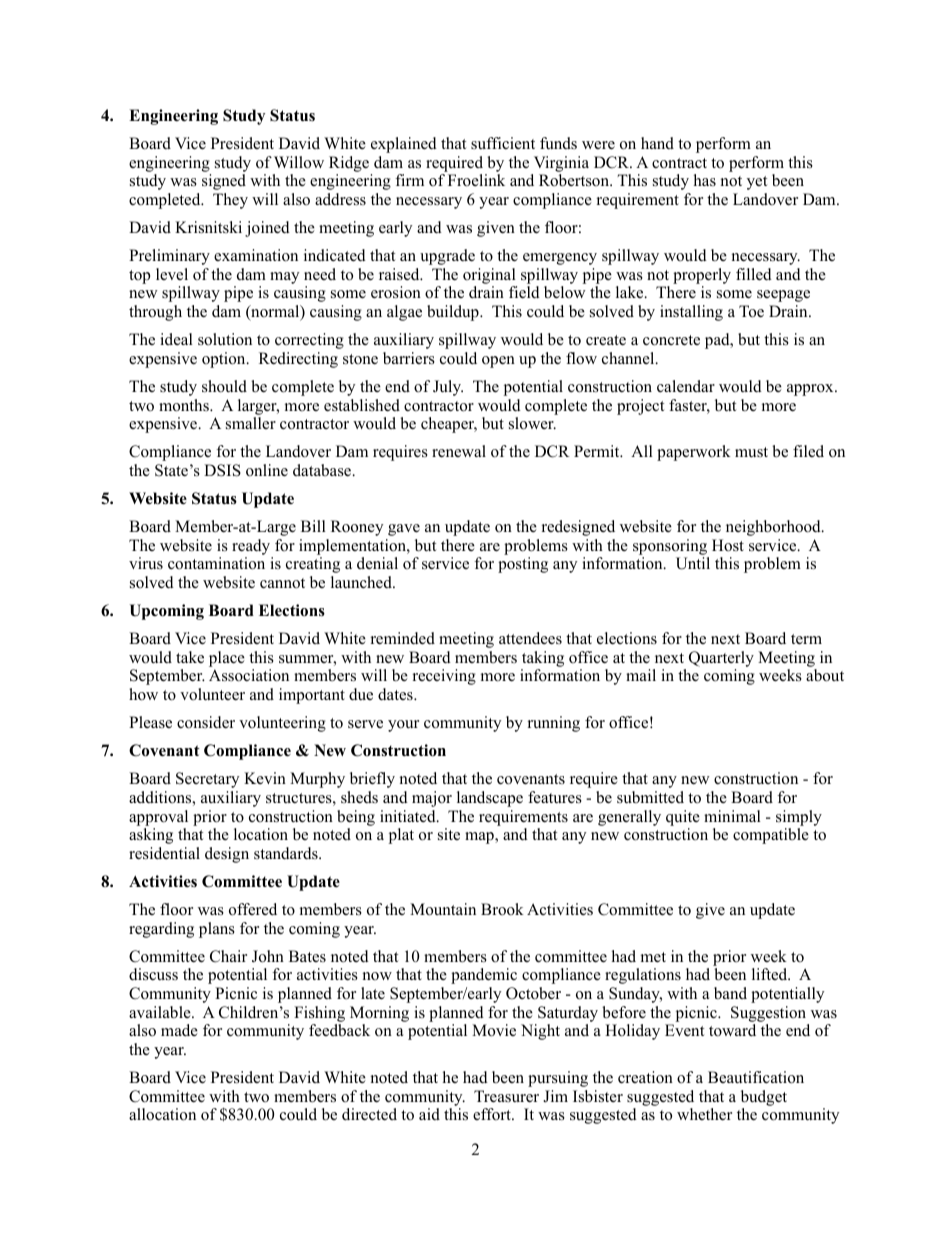 The image size is (952, 1233). What do you see at coordinates (227, 659) in the document?
I see `place` at bounding box center [227, 659].
